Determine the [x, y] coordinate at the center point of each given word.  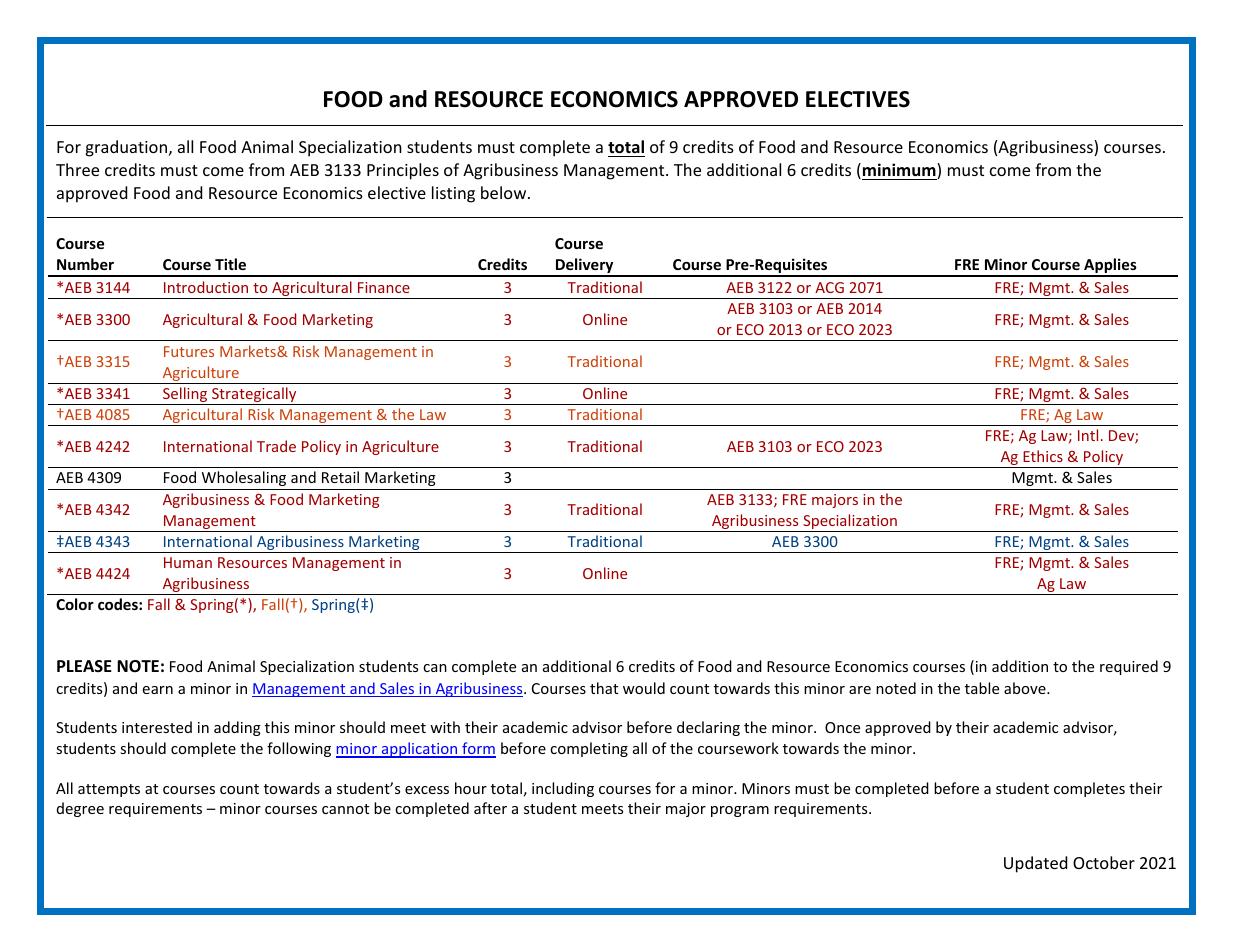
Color [75, 604]
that [604, 688]
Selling [185, 396]
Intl [1088, 435]
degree [80, 809]
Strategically [254, 396]
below [505, 192]
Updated [1035, 864]
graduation [126, 148]
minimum [900, 171]
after [490, 808]
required [1129, 667]
